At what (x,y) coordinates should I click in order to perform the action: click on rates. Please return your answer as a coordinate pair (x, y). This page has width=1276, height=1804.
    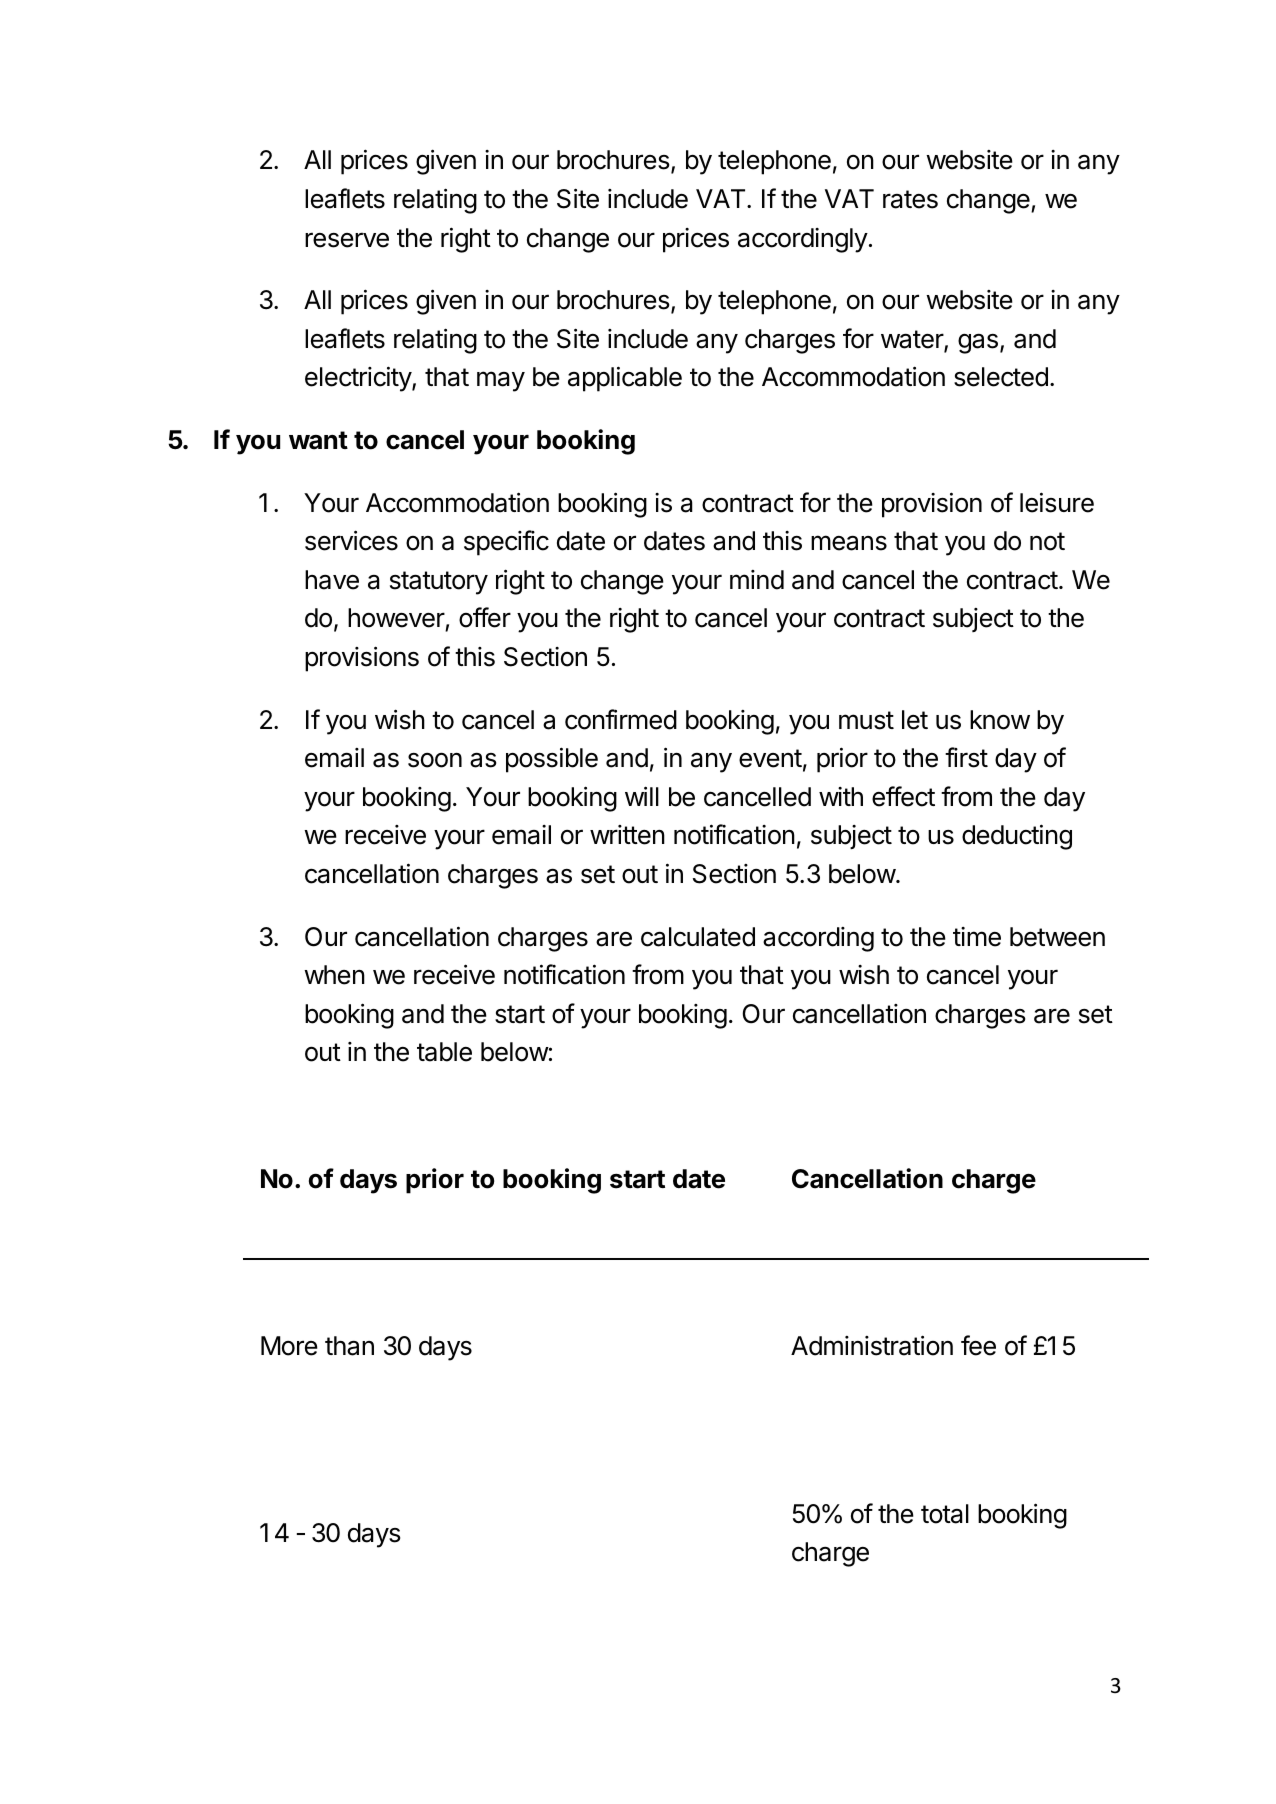
    Looking at the image, I should click on (910, 199).
